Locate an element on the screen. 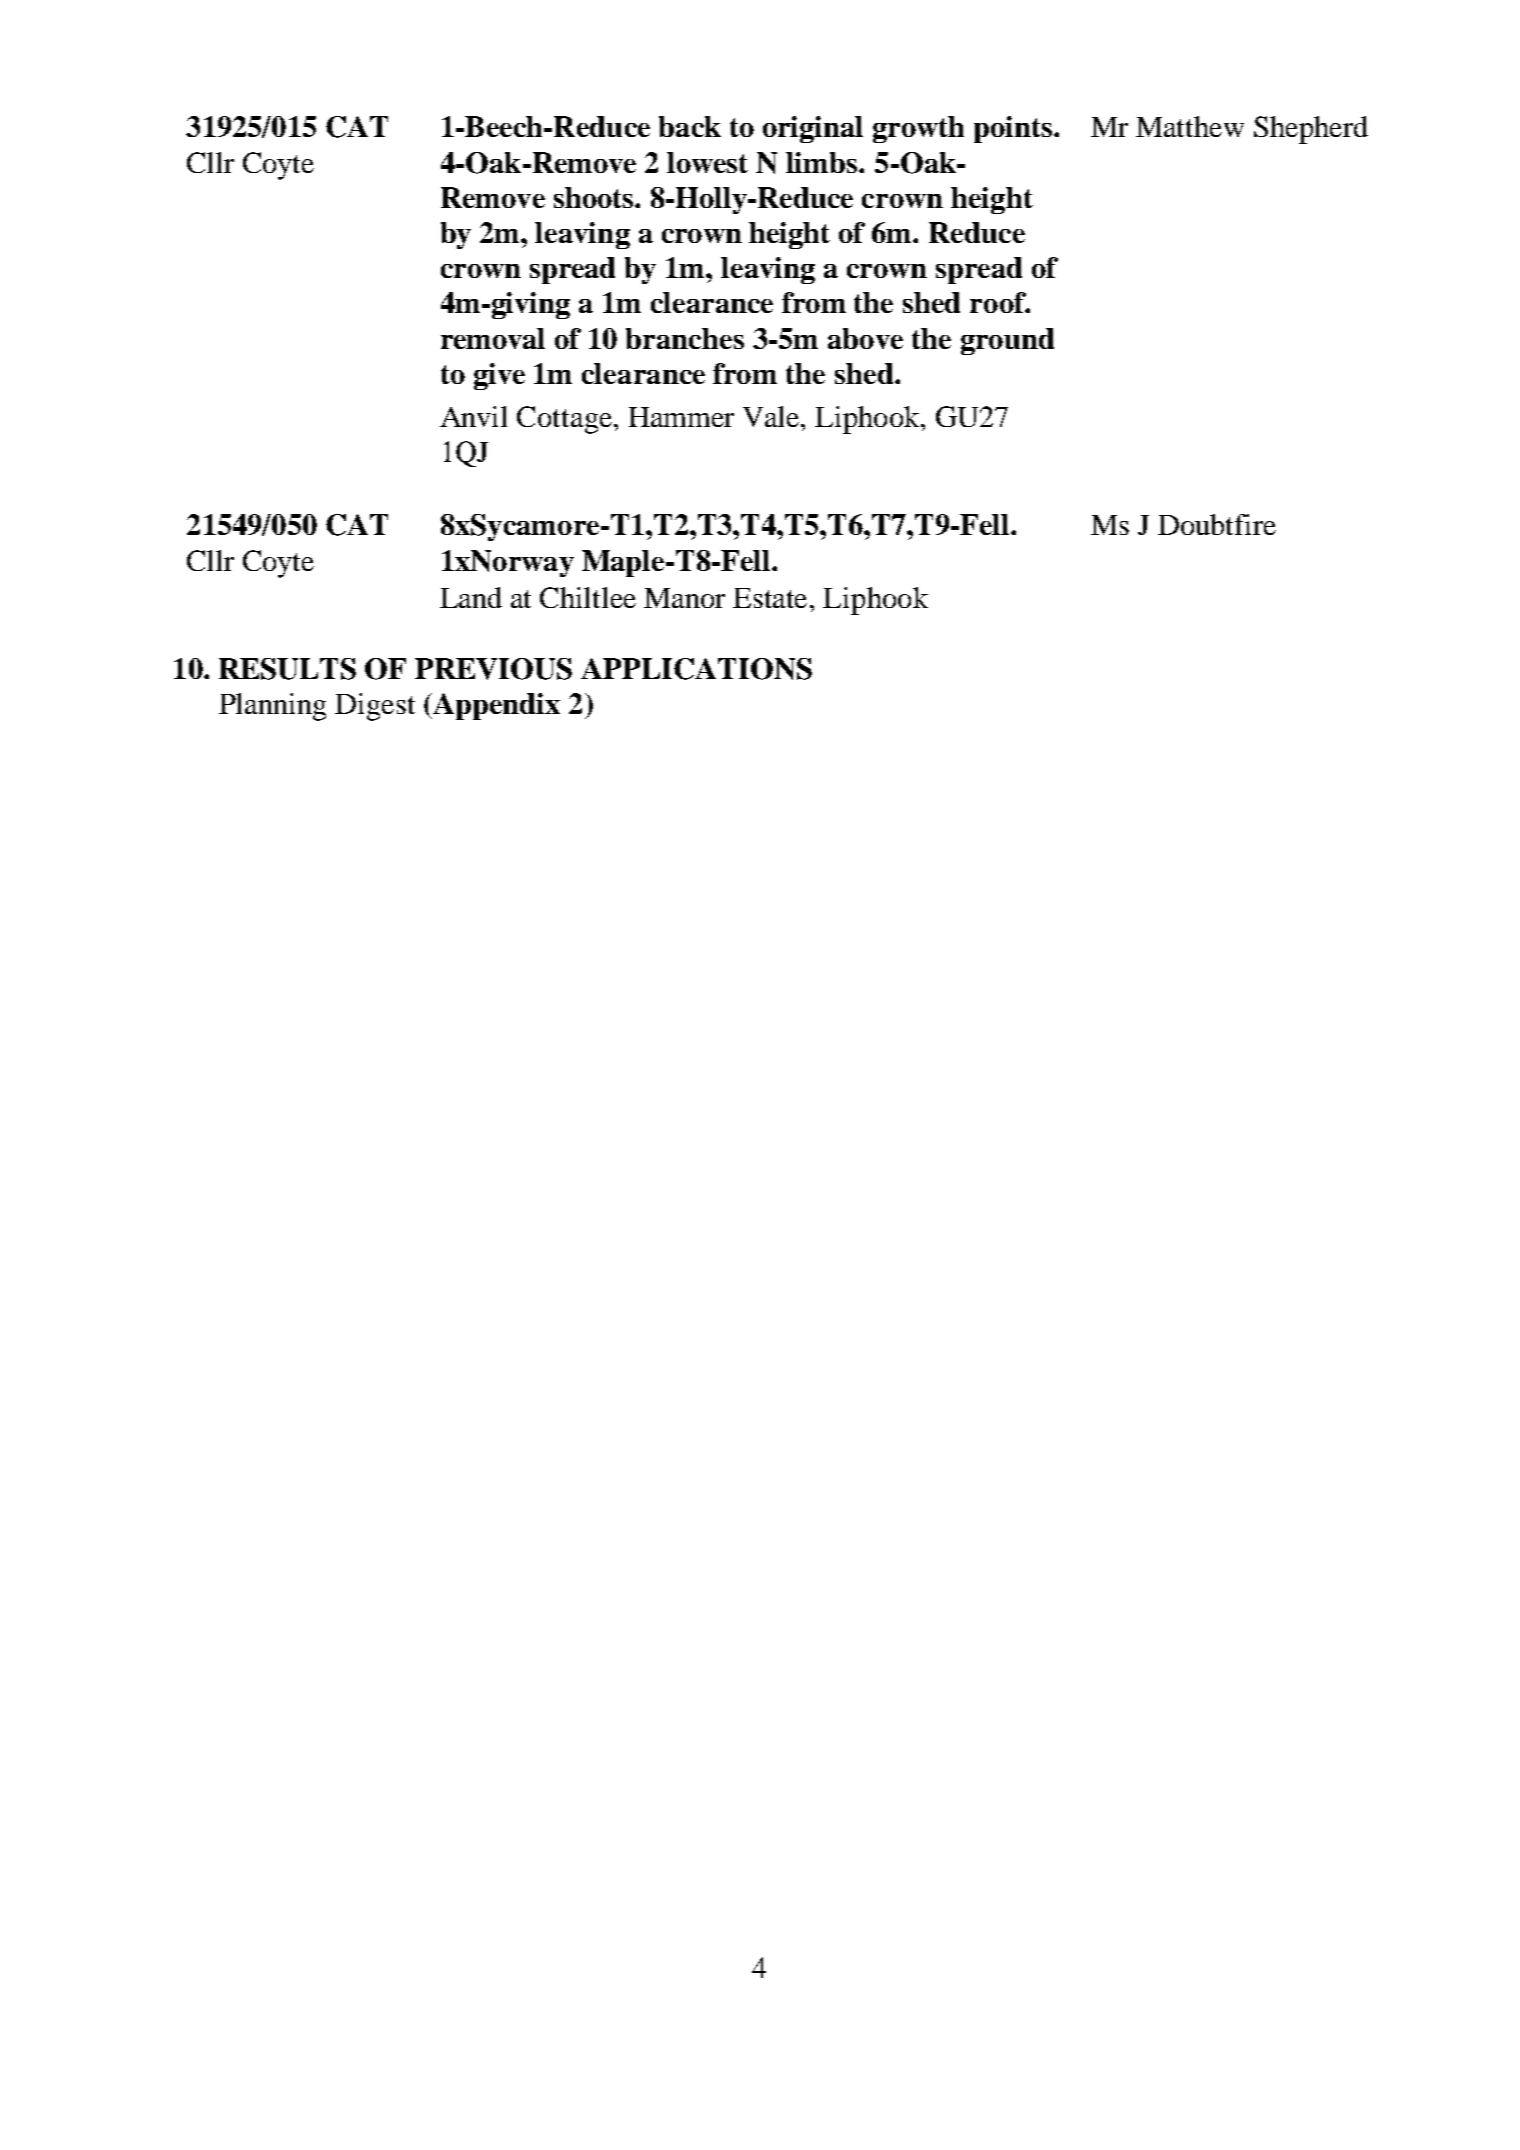 The height and width of the screenshot is (2150, 1520). Estate is located at coordinates (772, 598).
